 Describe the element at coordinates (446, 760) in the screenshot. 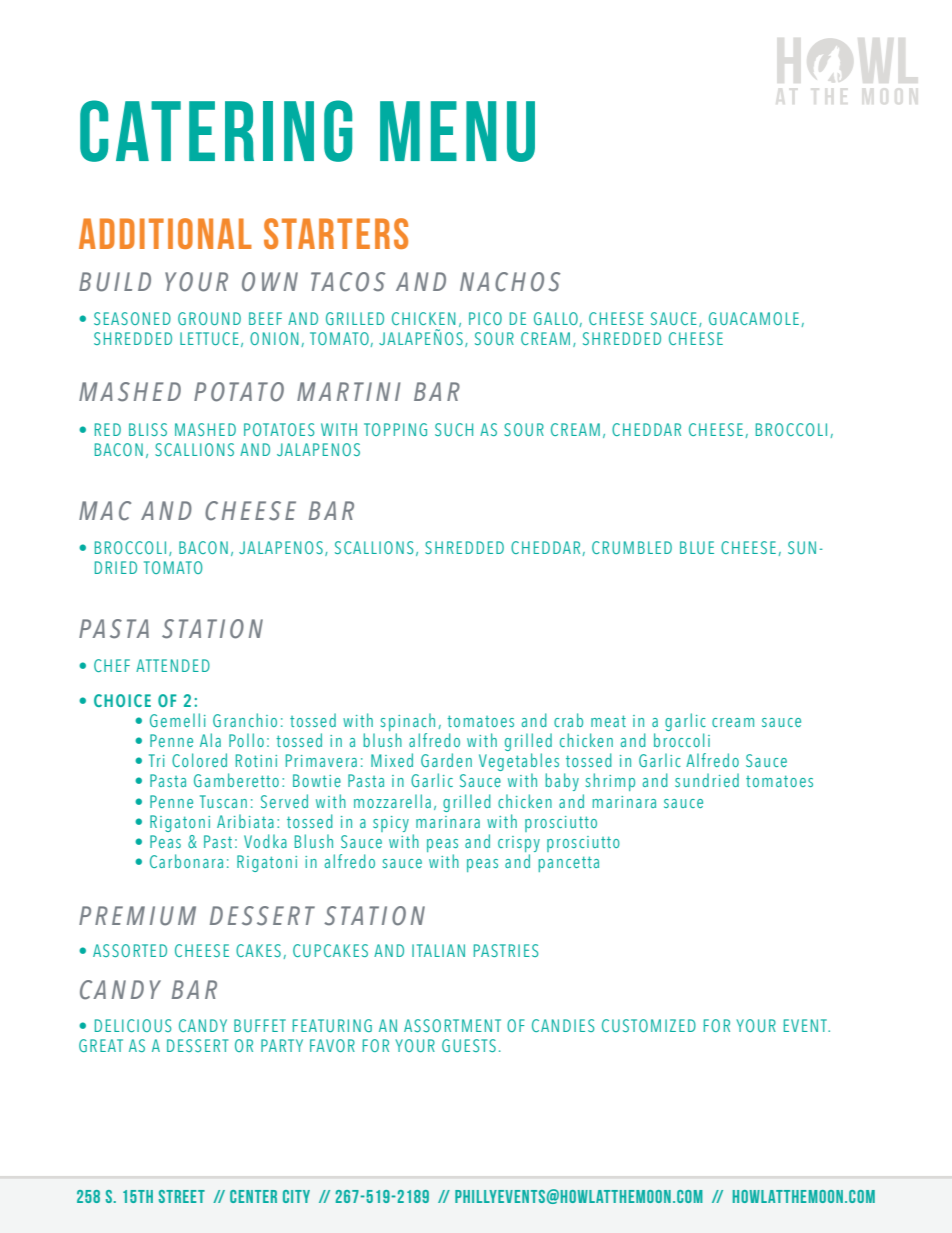

I see `Garden` at that location.
